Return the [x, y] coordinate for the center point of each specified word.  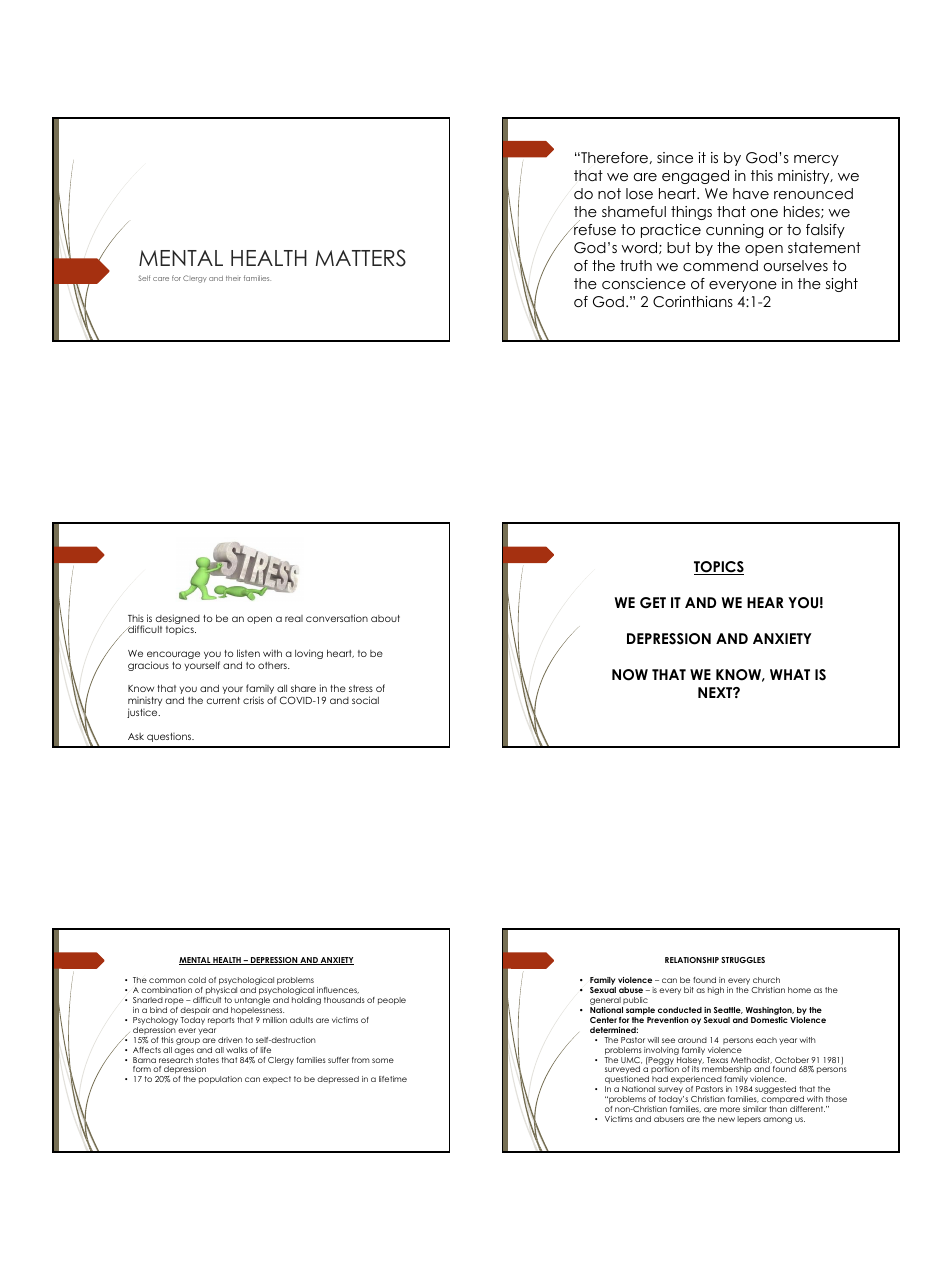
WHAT [790, 674]
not [609, 193]
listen [248, 653]
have [751, 193]
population [220, 1080]
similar [755, 1109]
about [385, 618]
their [233, 278]
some [383, 1060]
